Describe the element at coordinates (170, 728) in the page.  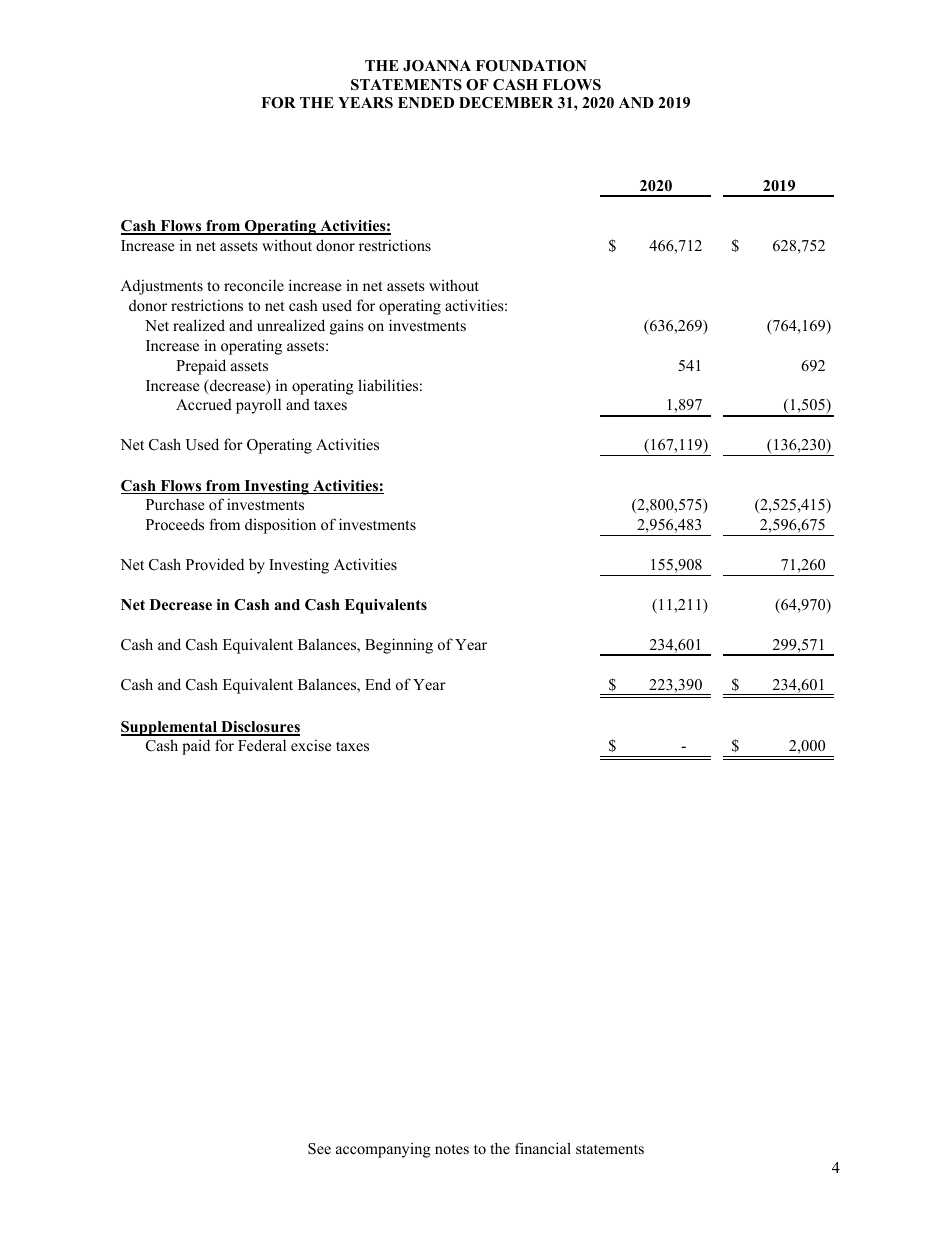
I see `Supplemental` at that location.
